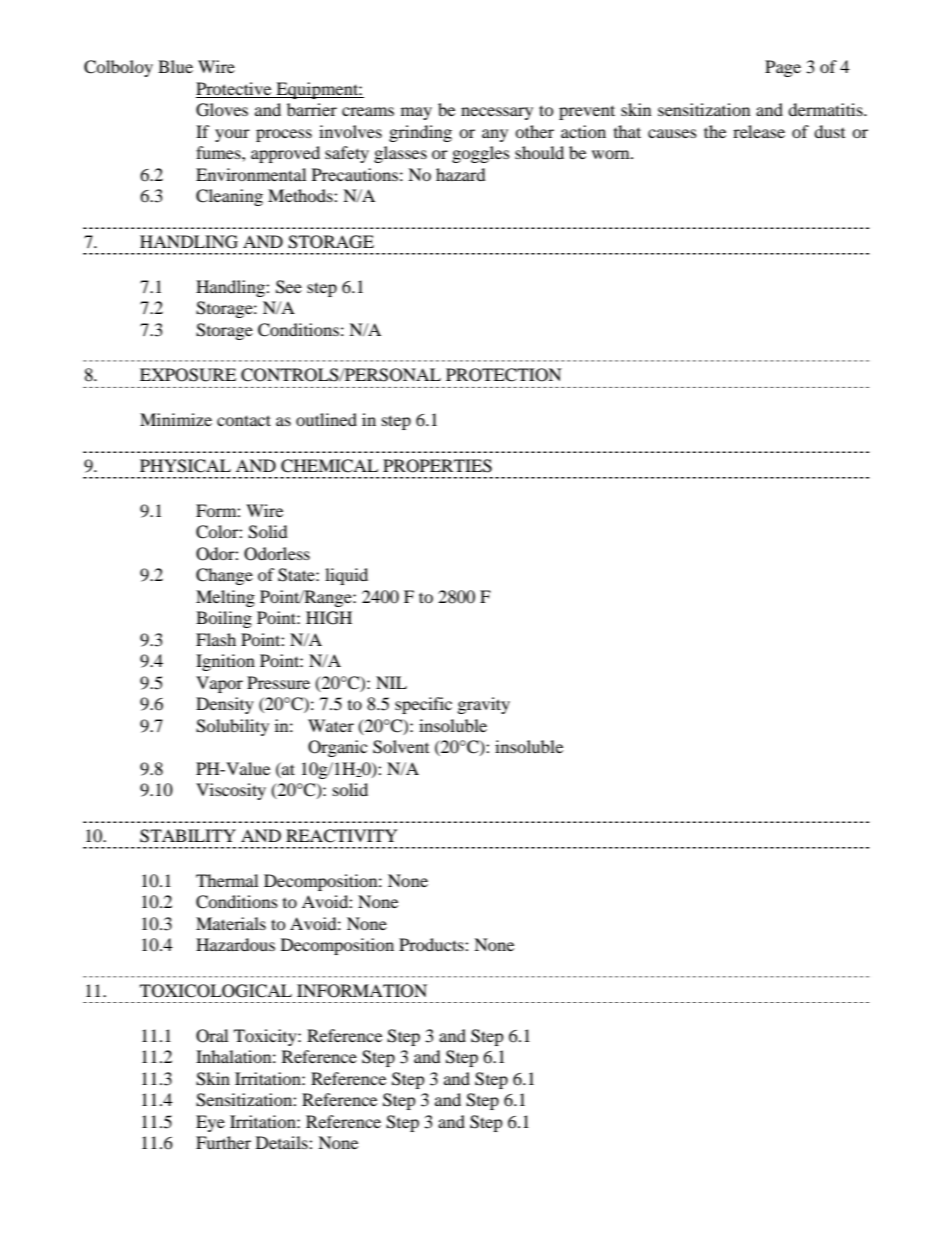  What do you see at coordinates (210, 1123) in the page?
I see `Eye` at bounding box center [210, 1123].
